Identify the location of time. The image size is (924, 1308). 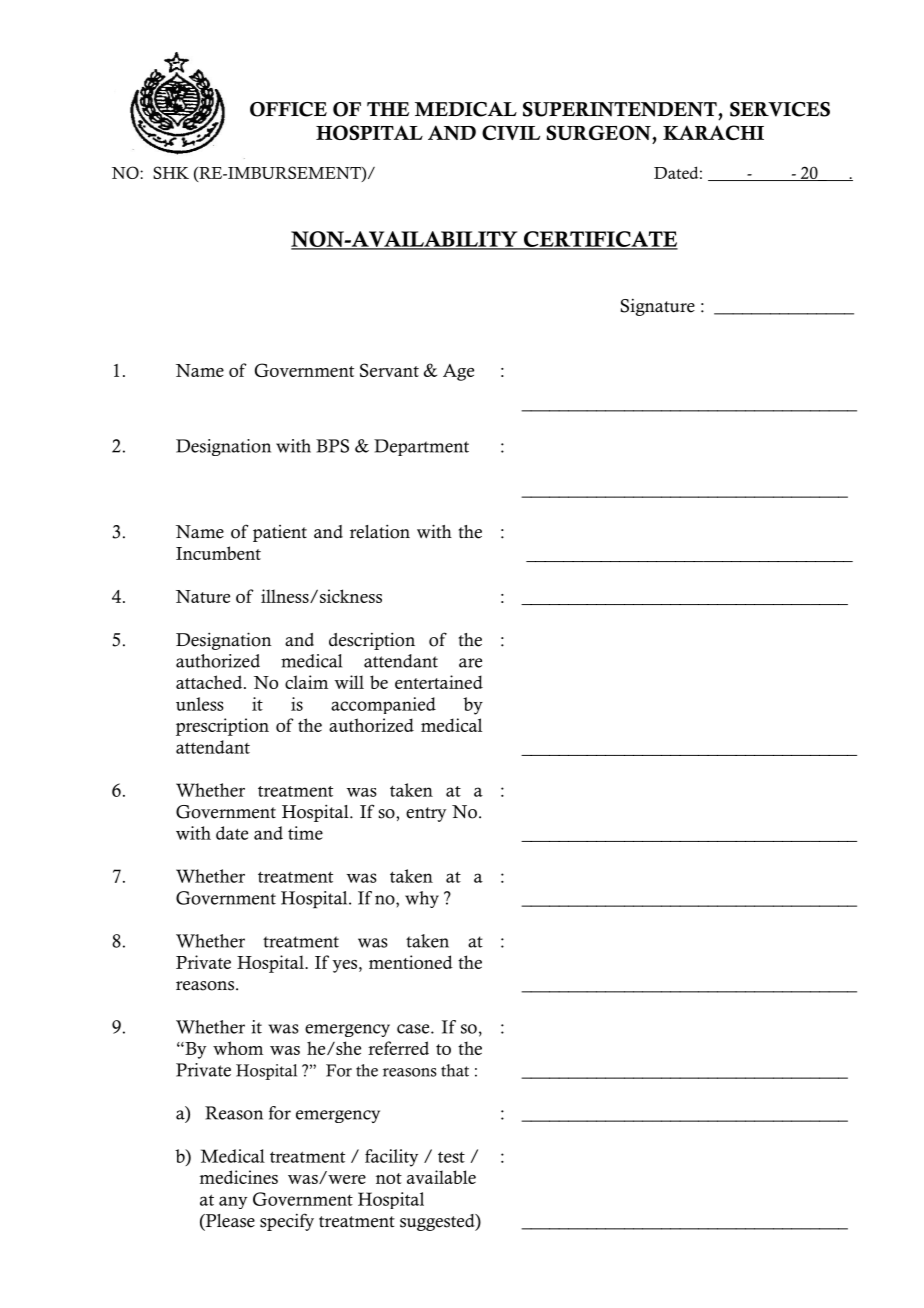
(305, 833).
